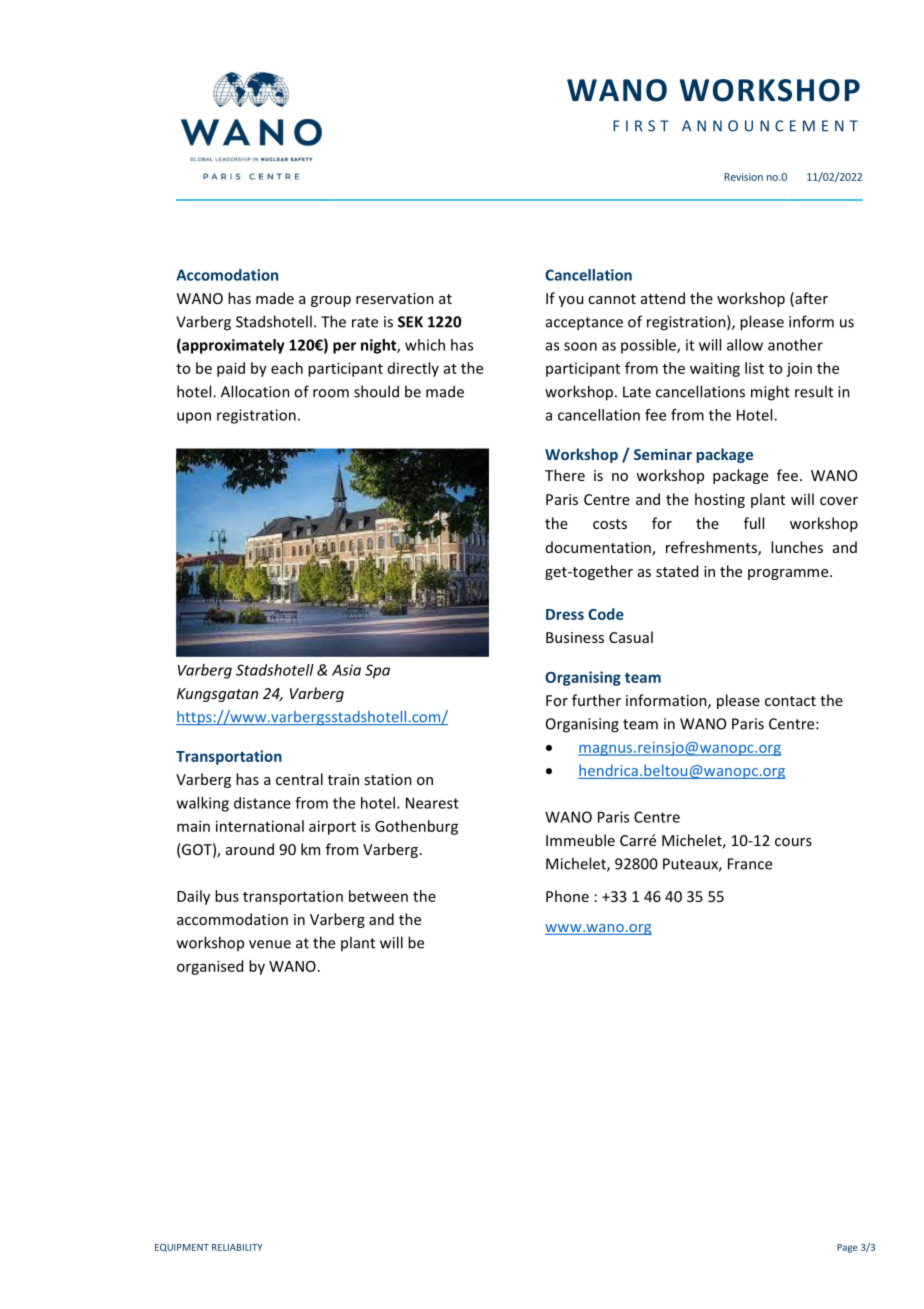 Image resolution: width=924 pixels, height=1309 pixels. What do you see at coordinates (571, 301) in the screenshot?
I see `you` at bounding box center [571, 301].
